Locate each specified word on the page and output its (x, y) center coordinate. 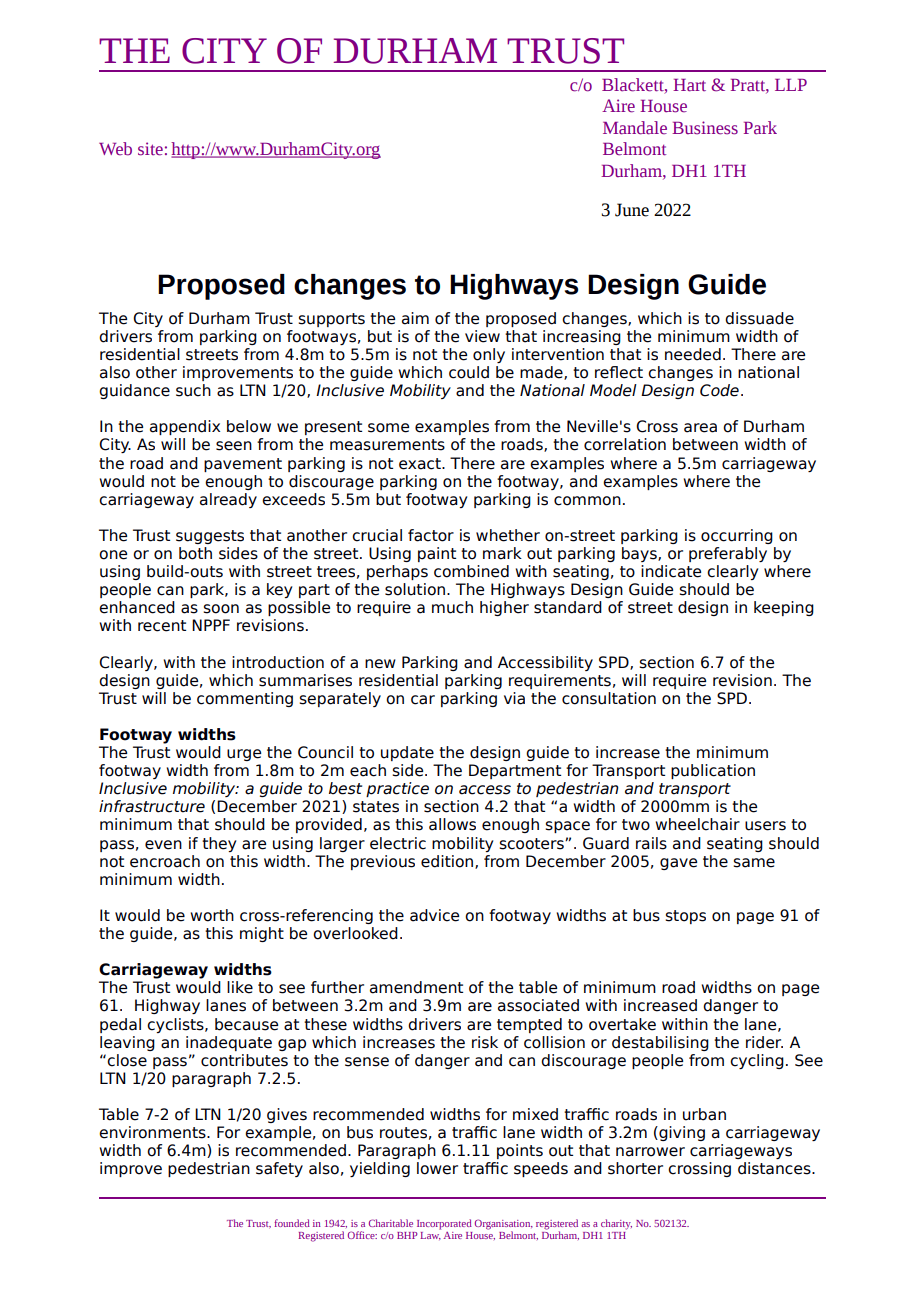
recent (162, 626)
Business (705, 128)
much (452, 607)
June (632, 210)
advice (434, 915)
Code (719, 390)
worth (212, 915)
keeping (784, 608)
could (469, 372)
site (150, 149)
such (193, 390)
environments (153, 1132)
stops (685, 917)
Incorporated (444, 1224)
